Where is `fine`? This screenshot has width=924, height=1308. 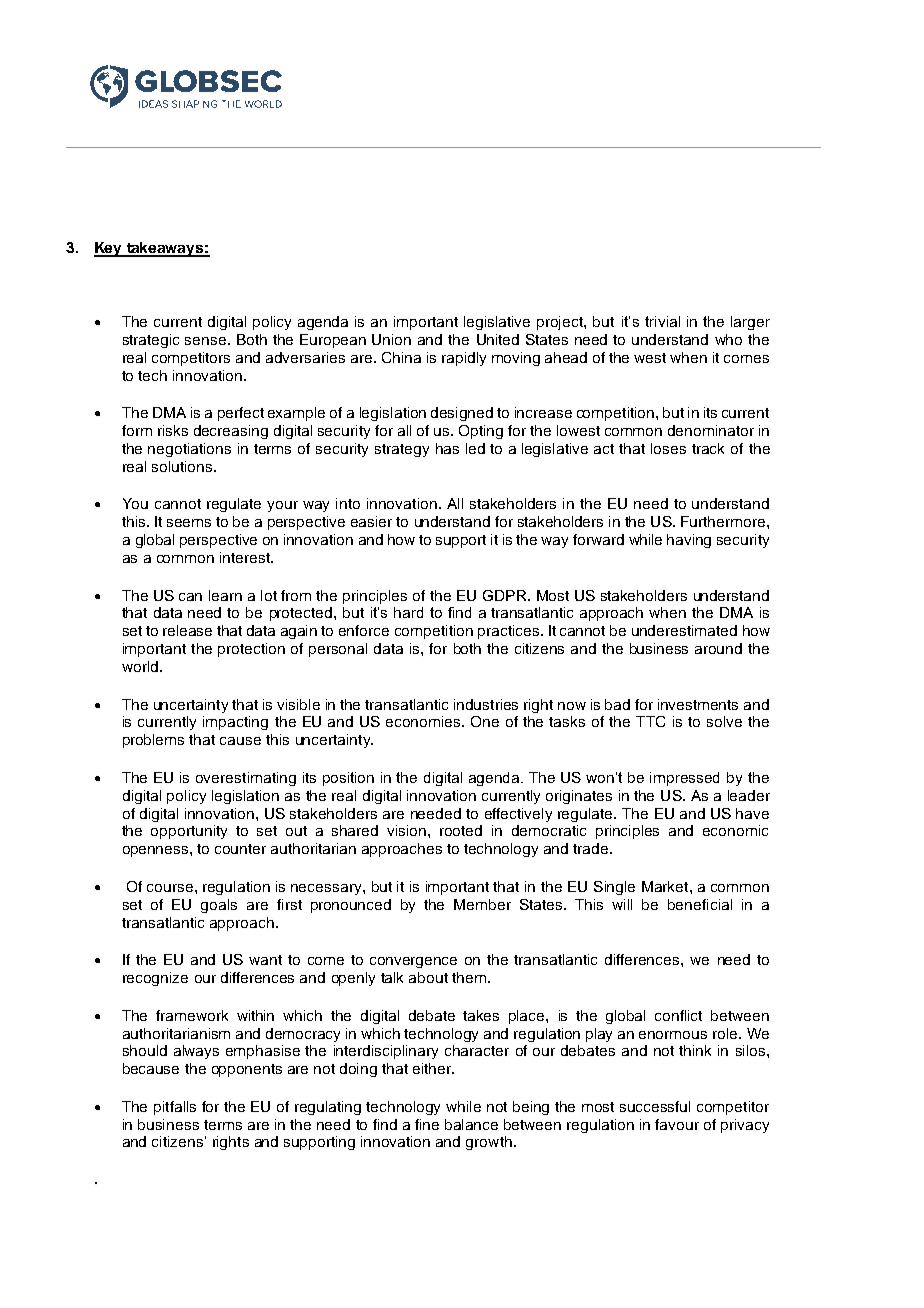
fine is located at coordinates (427, 1124).
